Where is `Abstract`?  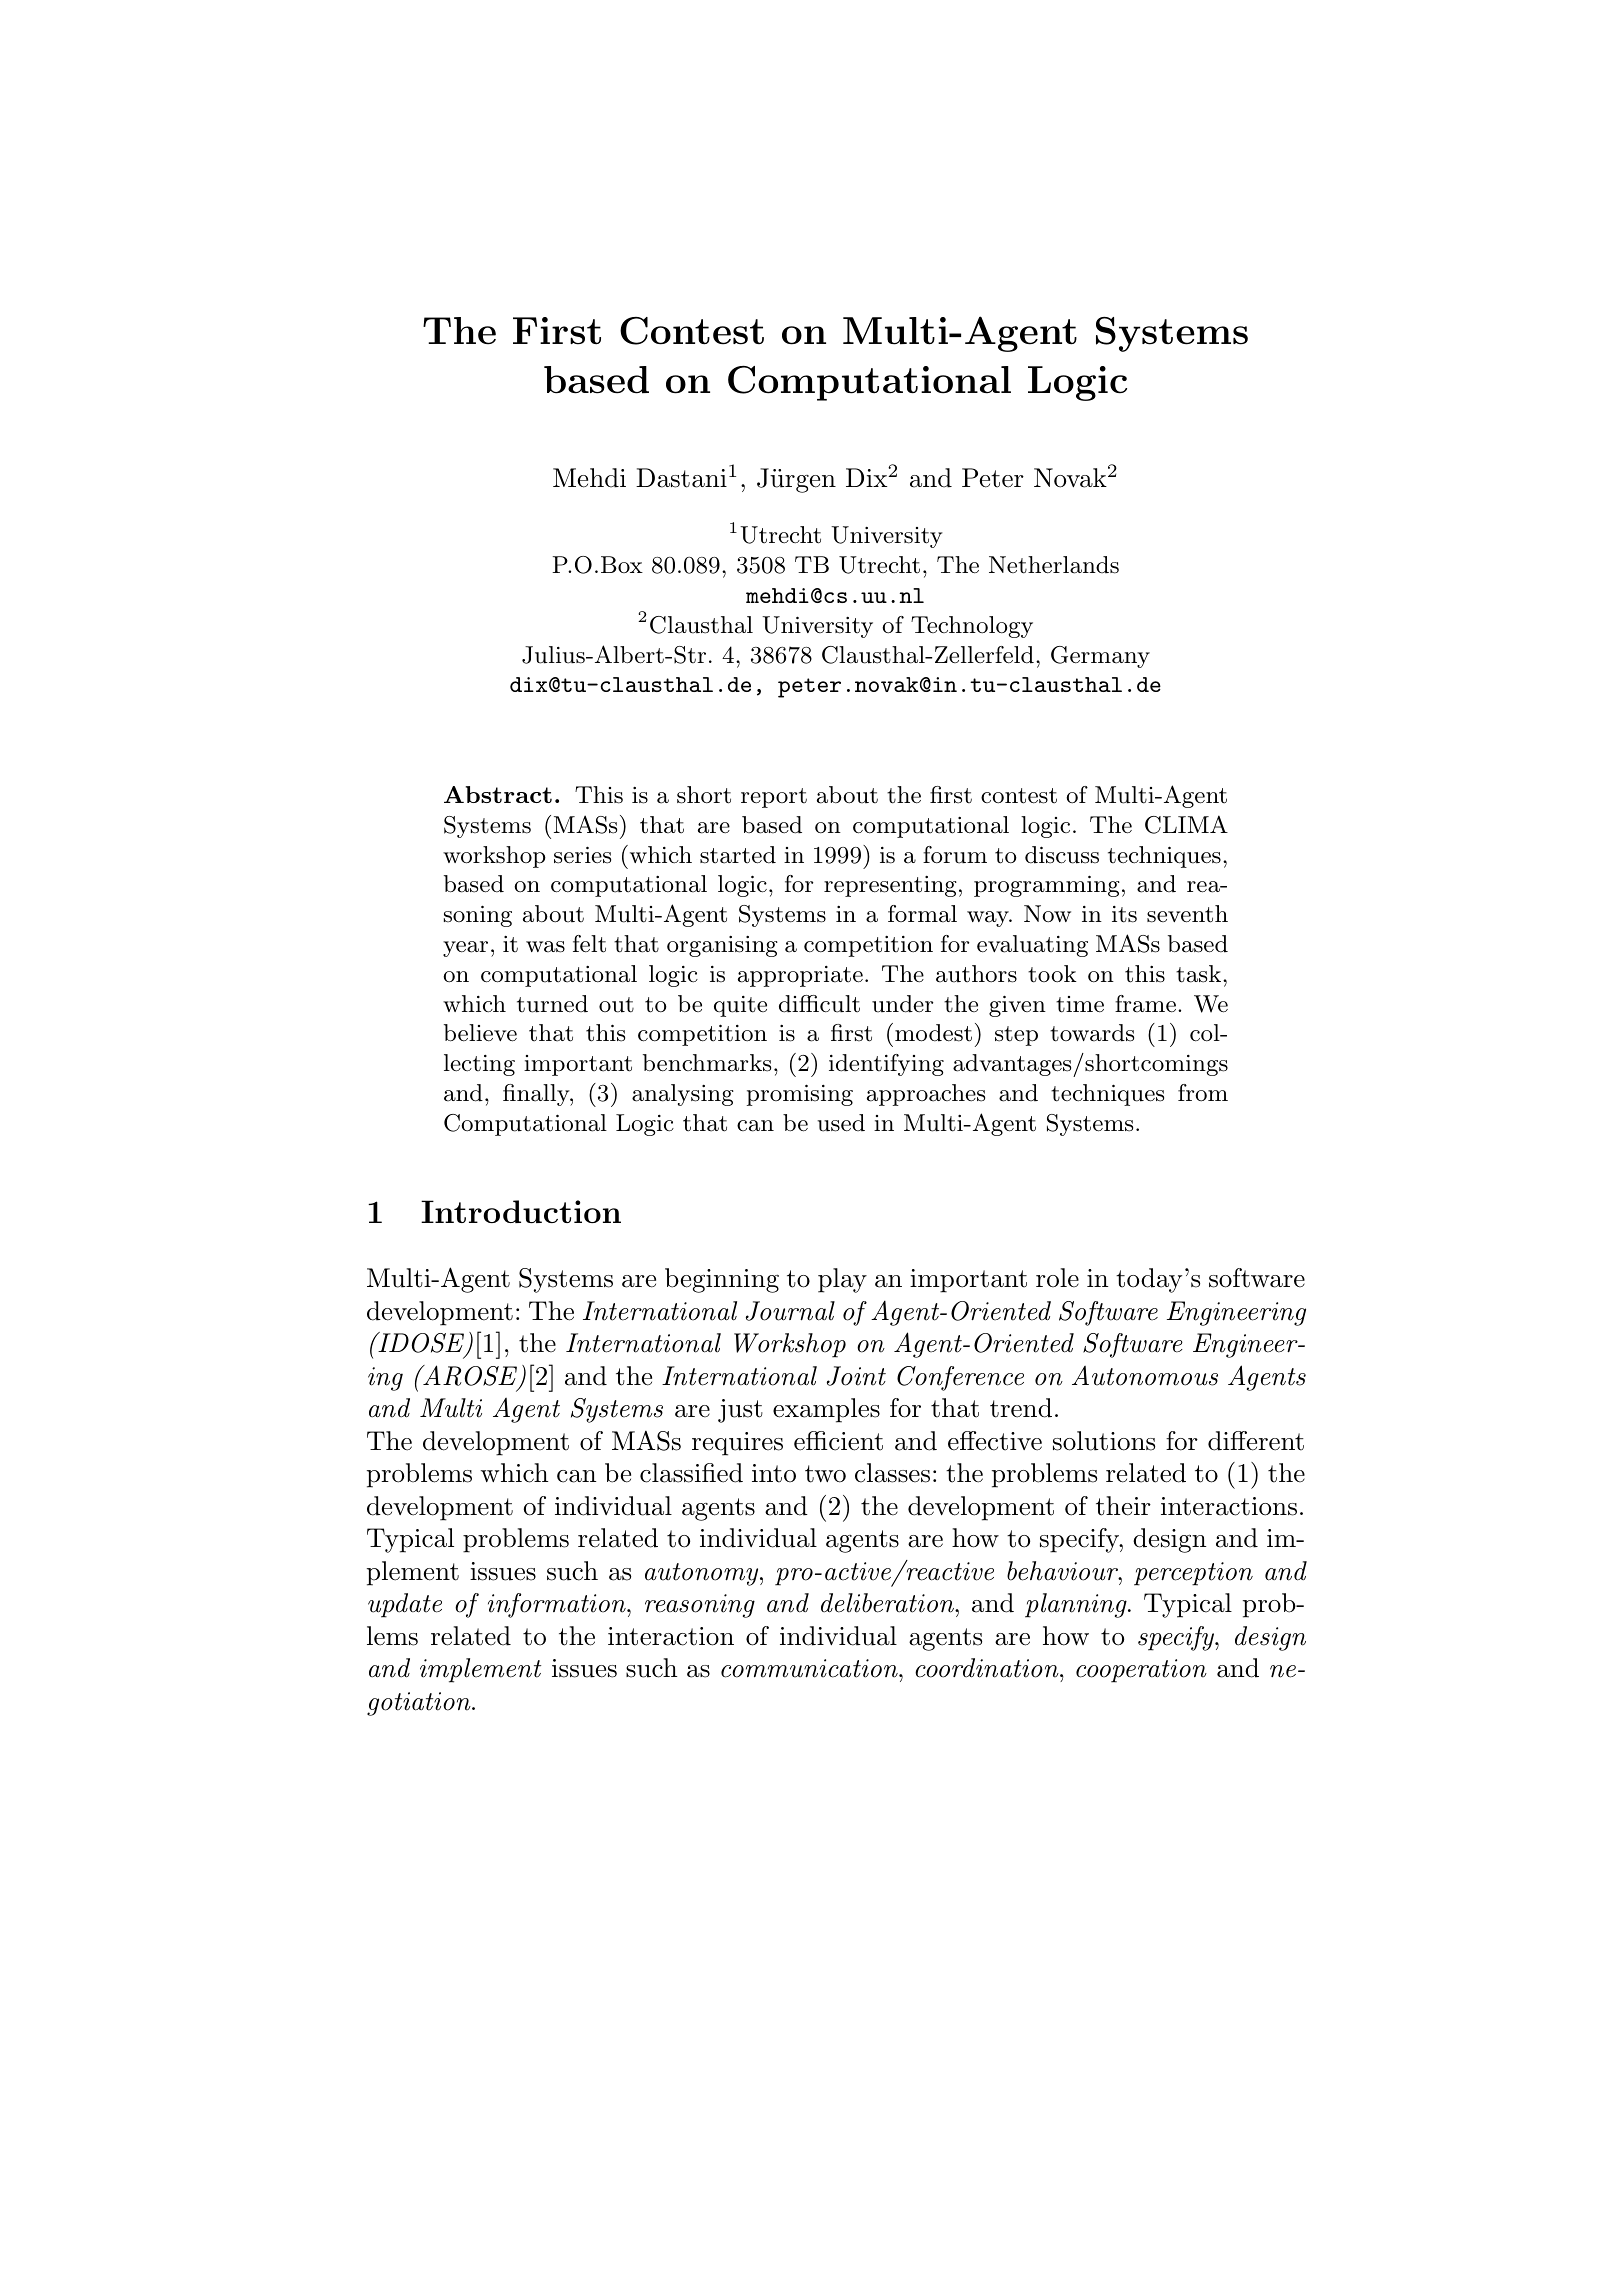
Abstract is located at coordinates (498, 794).
